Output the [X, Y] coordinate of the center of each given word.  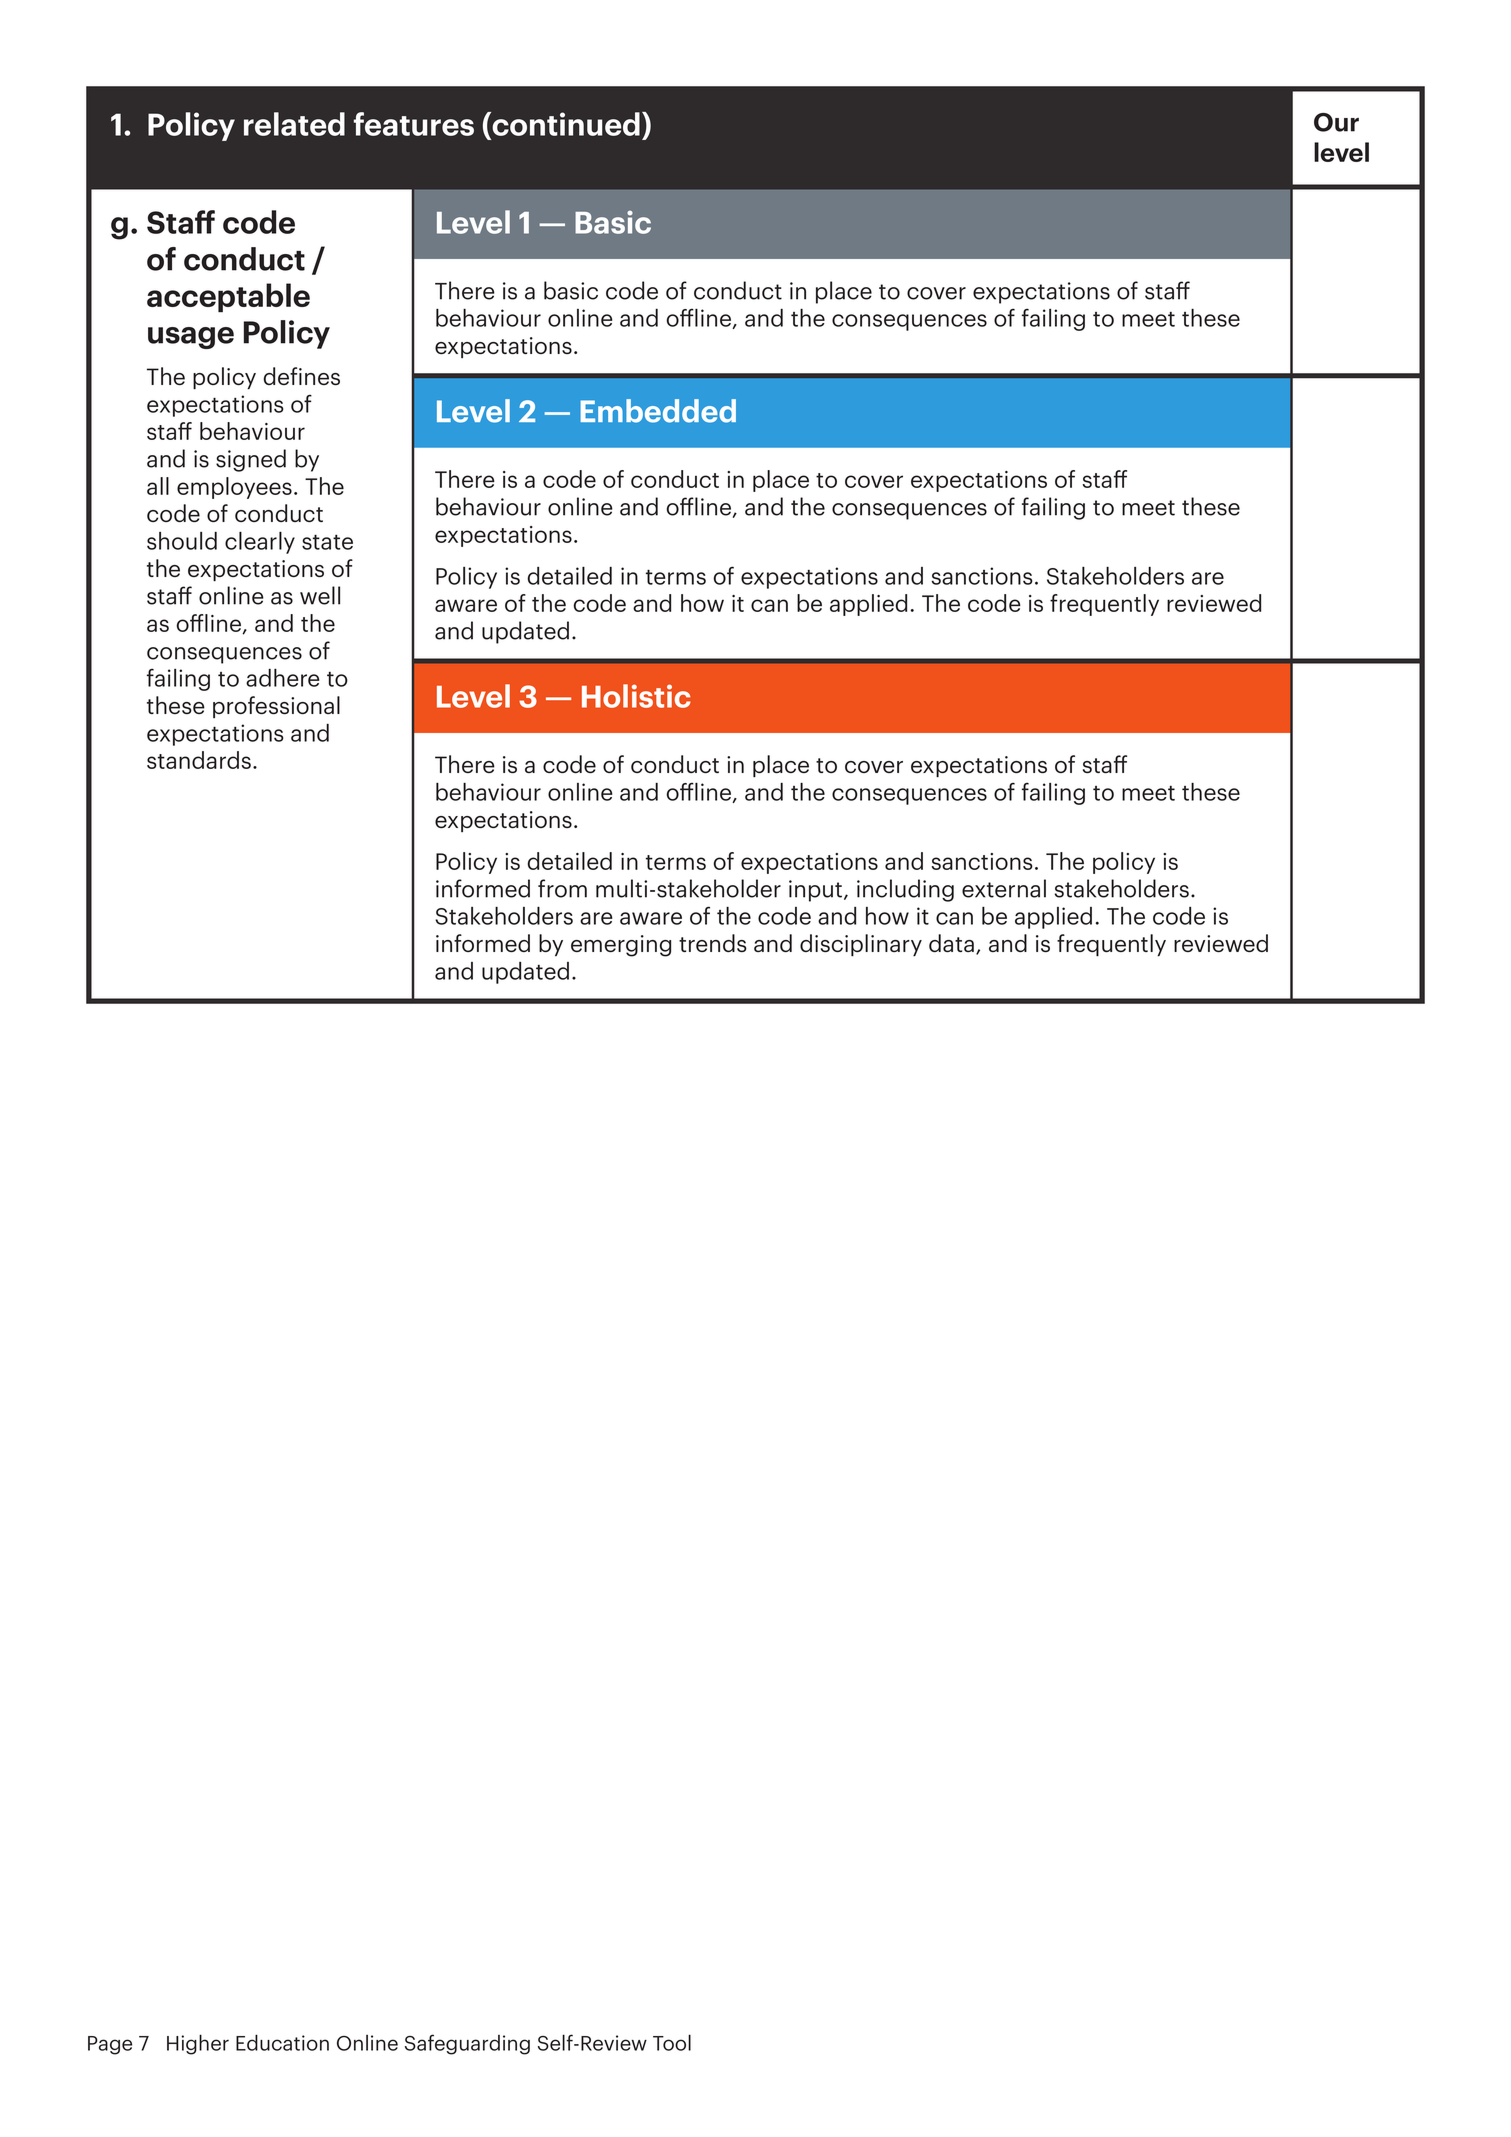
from [562, 888]
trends [713, 943]
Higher [198, 2044]
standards [199, 760]
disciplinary [861, 945]
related [294, 124]
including [905, 890]
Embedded [658, 411]
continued [565, 124]
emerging [621, 946]
